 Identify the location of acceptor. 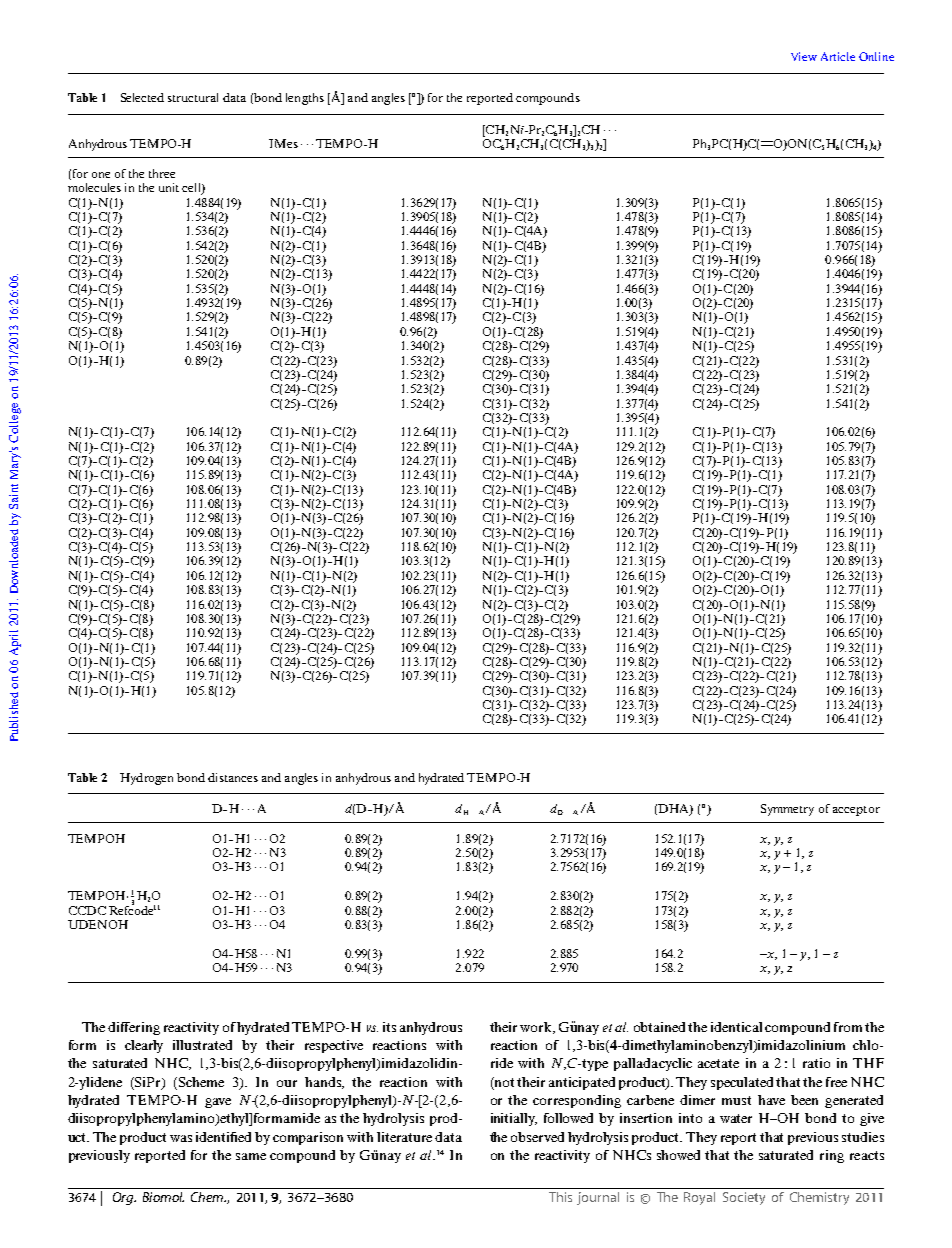
(856, 811).
